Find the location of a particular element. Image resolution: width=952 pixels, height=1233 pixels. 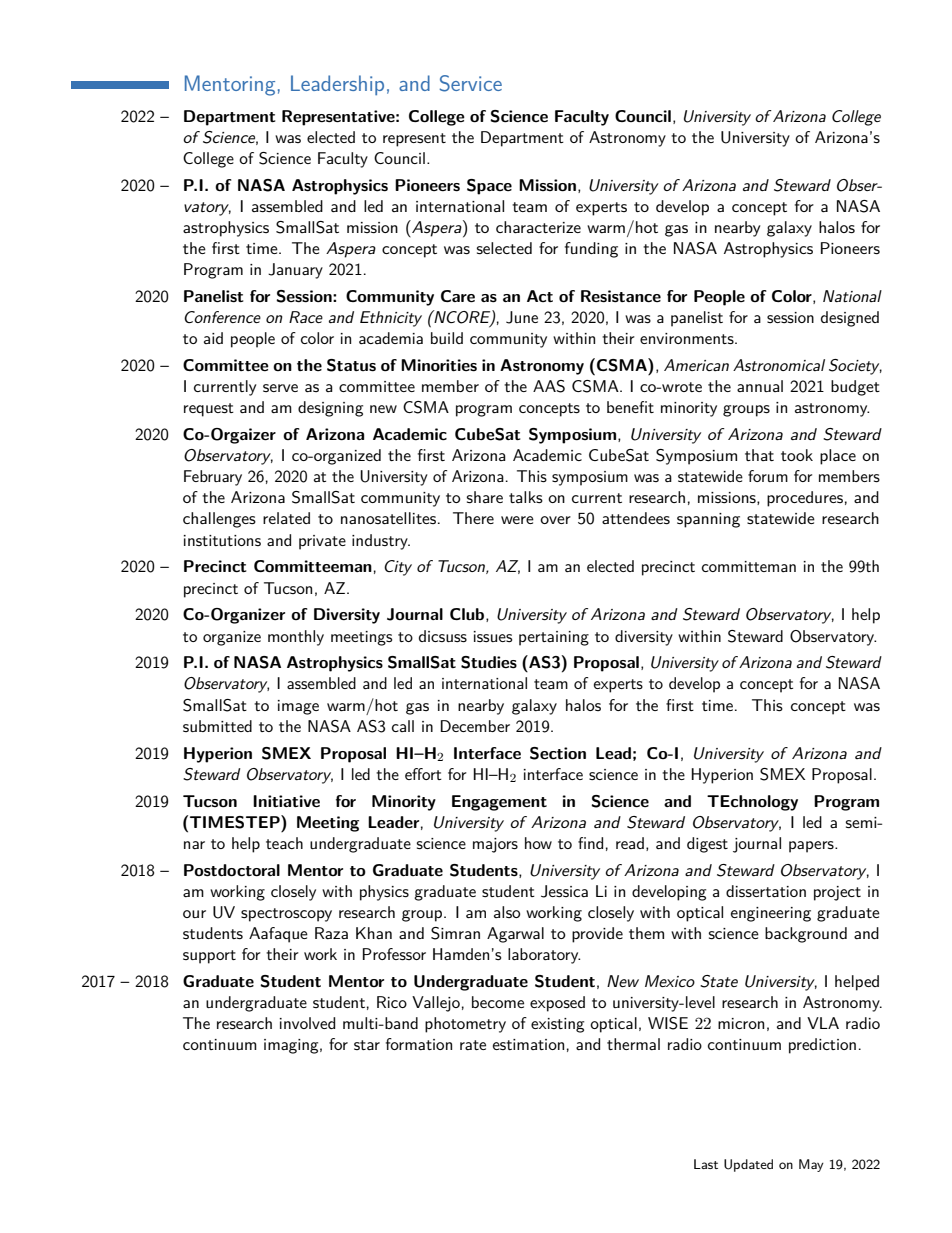

January is located at coordinates (295, 271).
